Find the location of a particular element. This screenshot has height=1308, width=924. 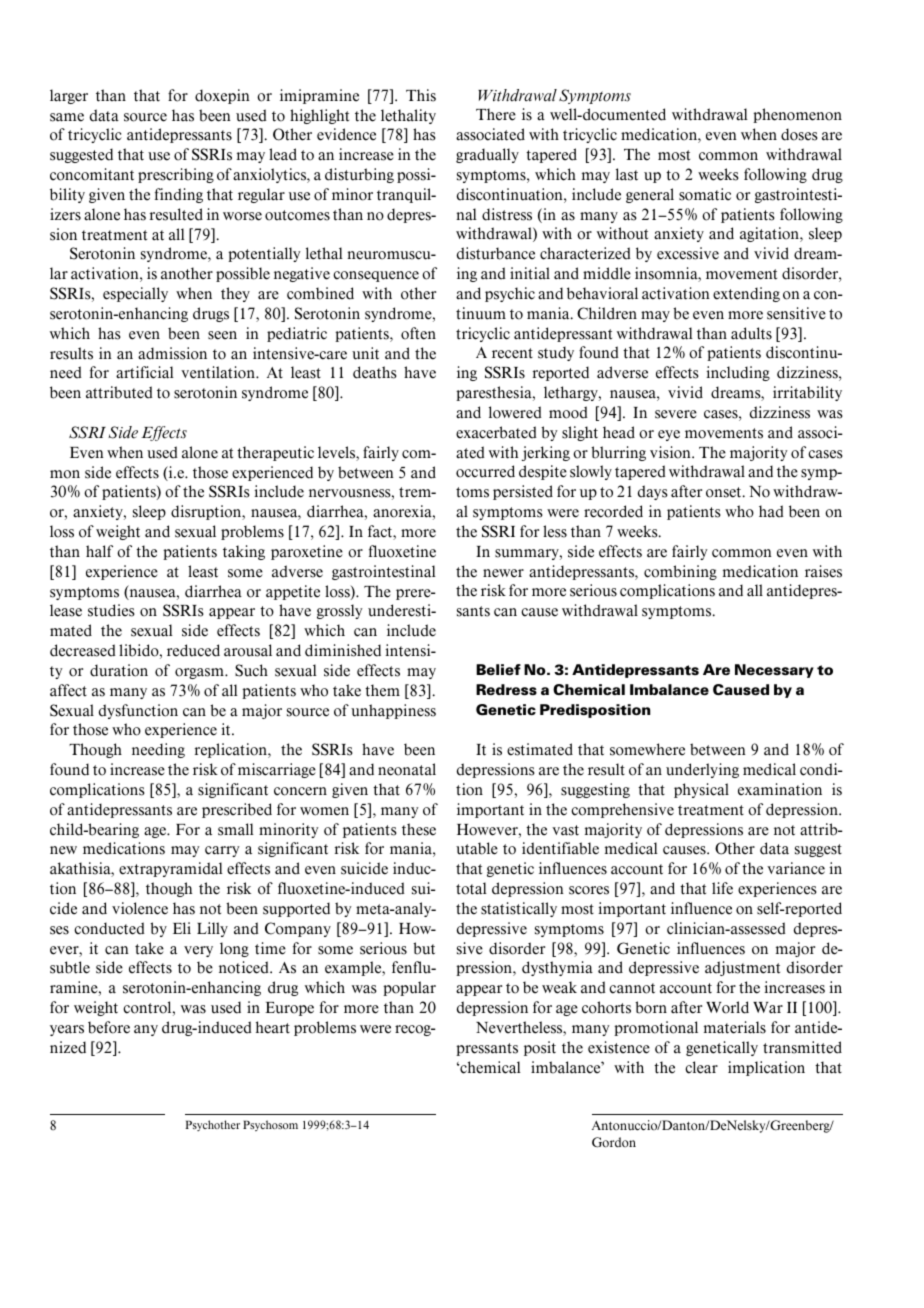

phenomenon is located at coordinates (797, 115).
